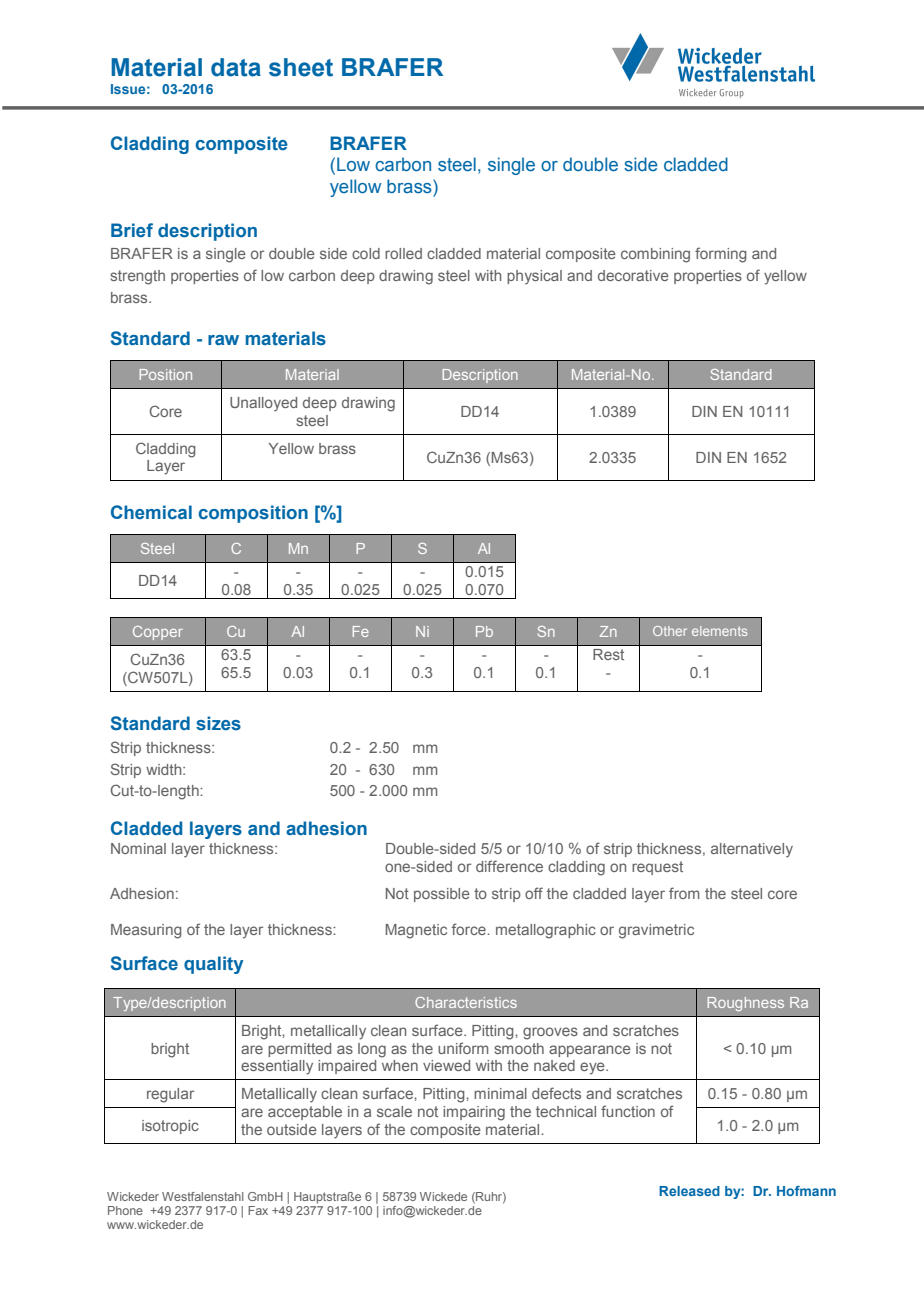 This screenshot has width=924, height=1308. Describe the element at coordinates (218, 723) in the screenshot. I see `sizes` at that location.
